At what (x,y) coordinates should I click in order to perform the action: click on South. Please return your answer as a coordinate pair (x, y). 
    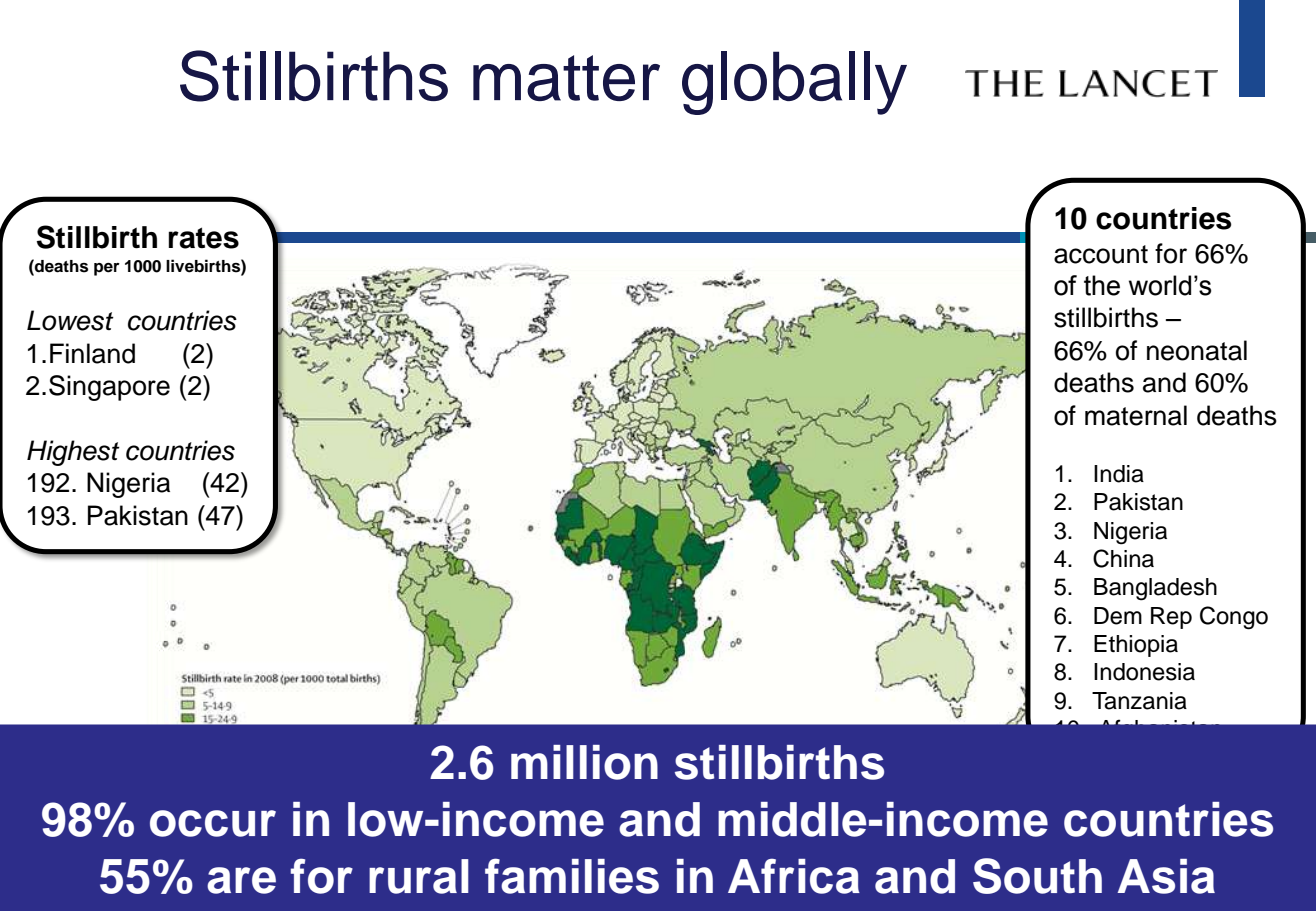
    Looking at the image, I should click on (1037, 876).
